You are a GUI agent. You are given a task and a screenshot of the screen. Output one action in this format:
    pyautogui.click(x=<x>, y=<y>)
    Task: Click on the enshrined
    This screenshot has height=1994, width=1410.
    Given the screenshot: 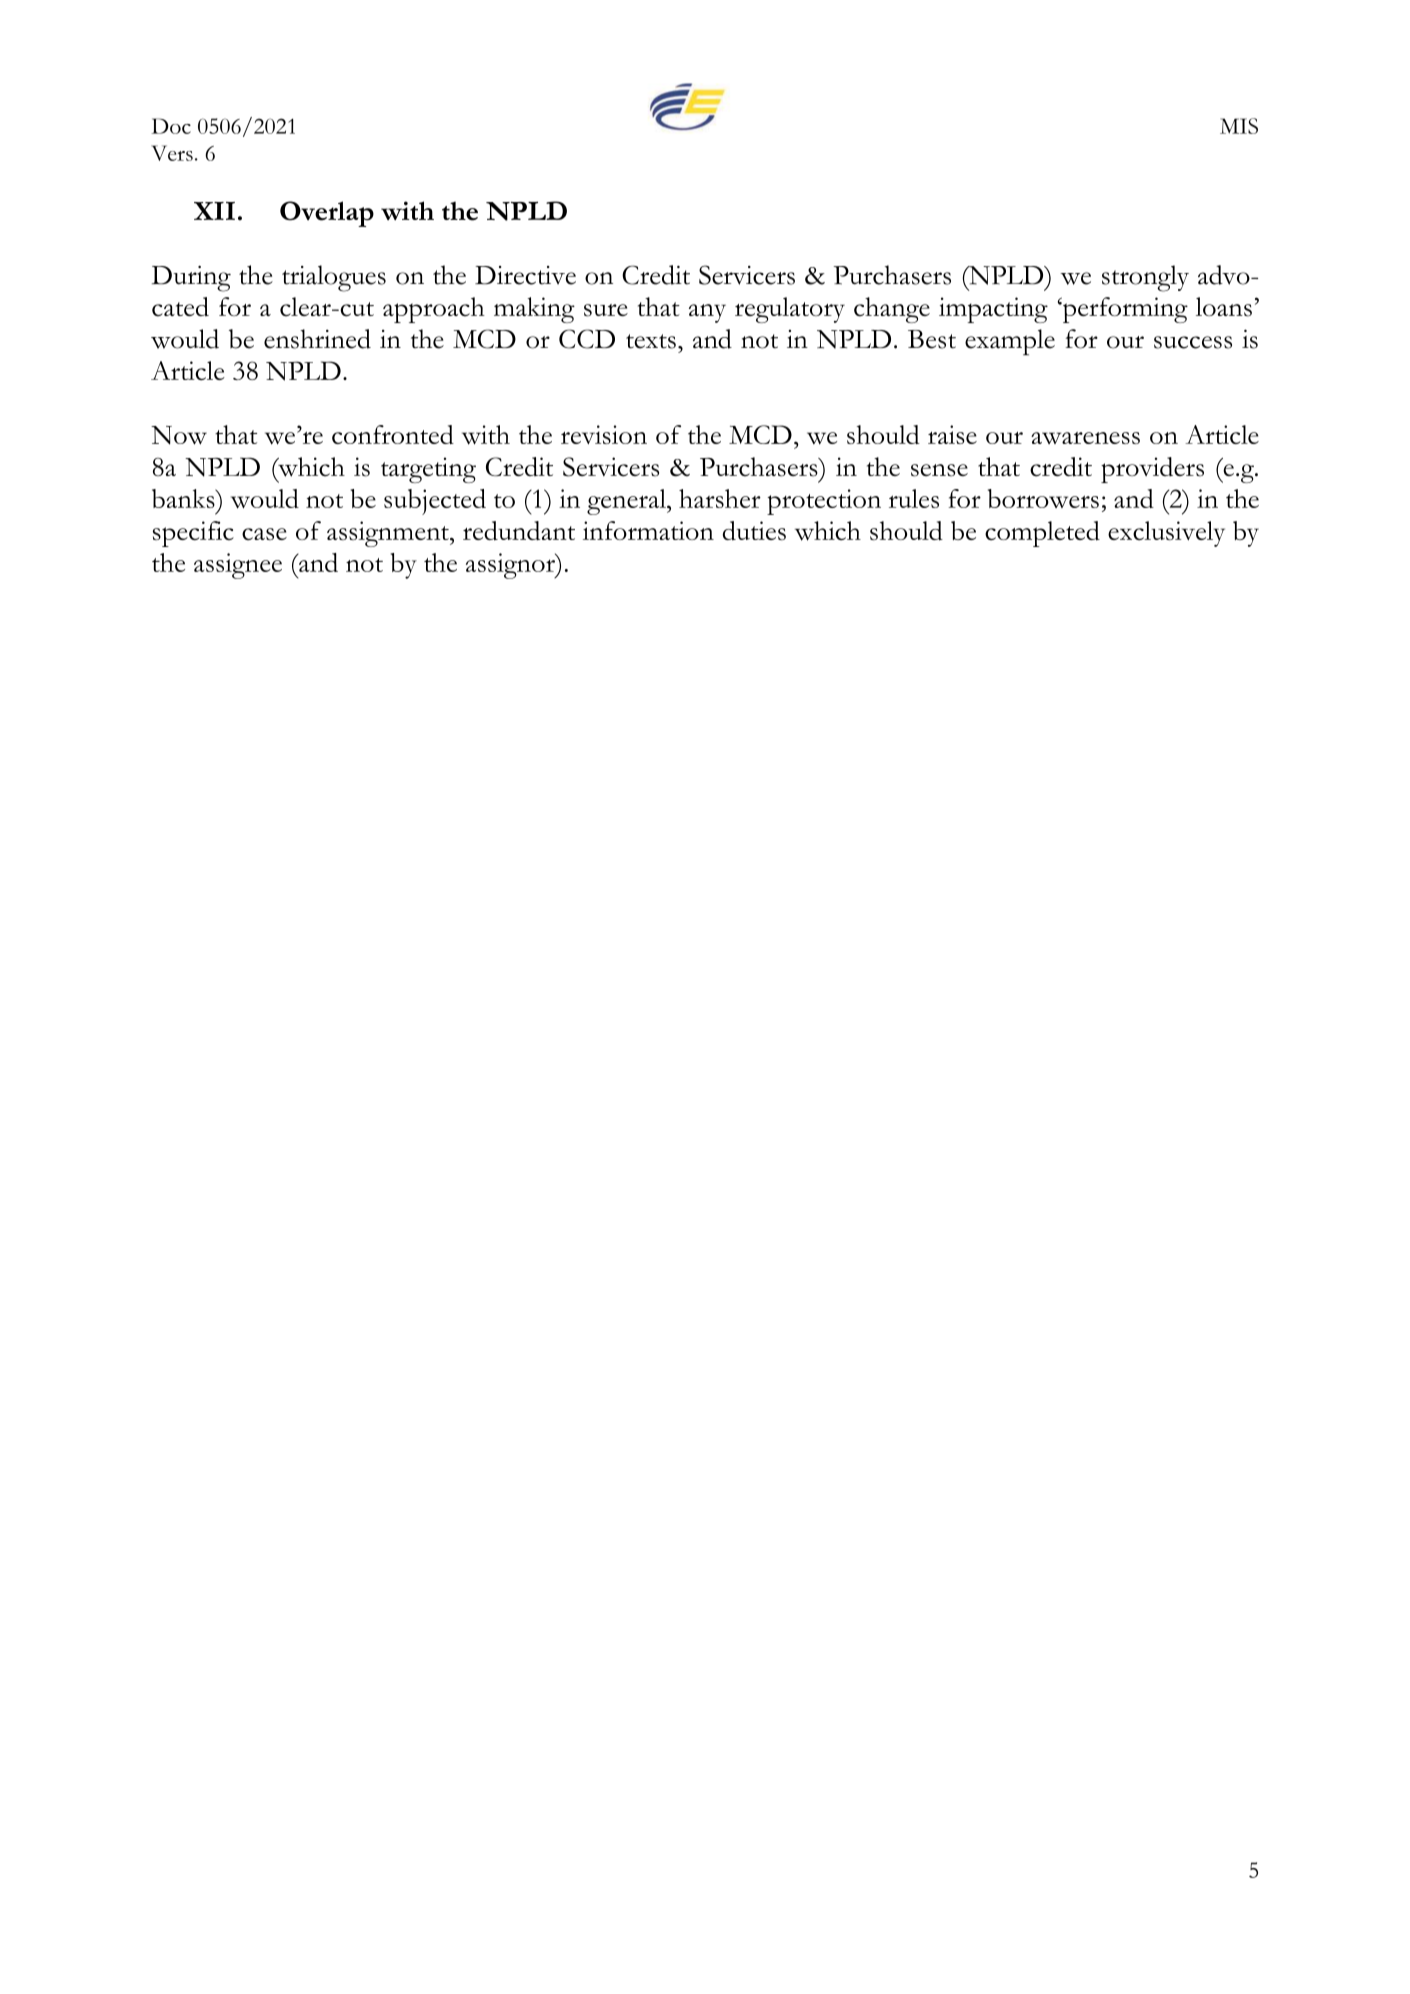 What is the action you would take?
    pyautogui.click(x=317, y=339)
